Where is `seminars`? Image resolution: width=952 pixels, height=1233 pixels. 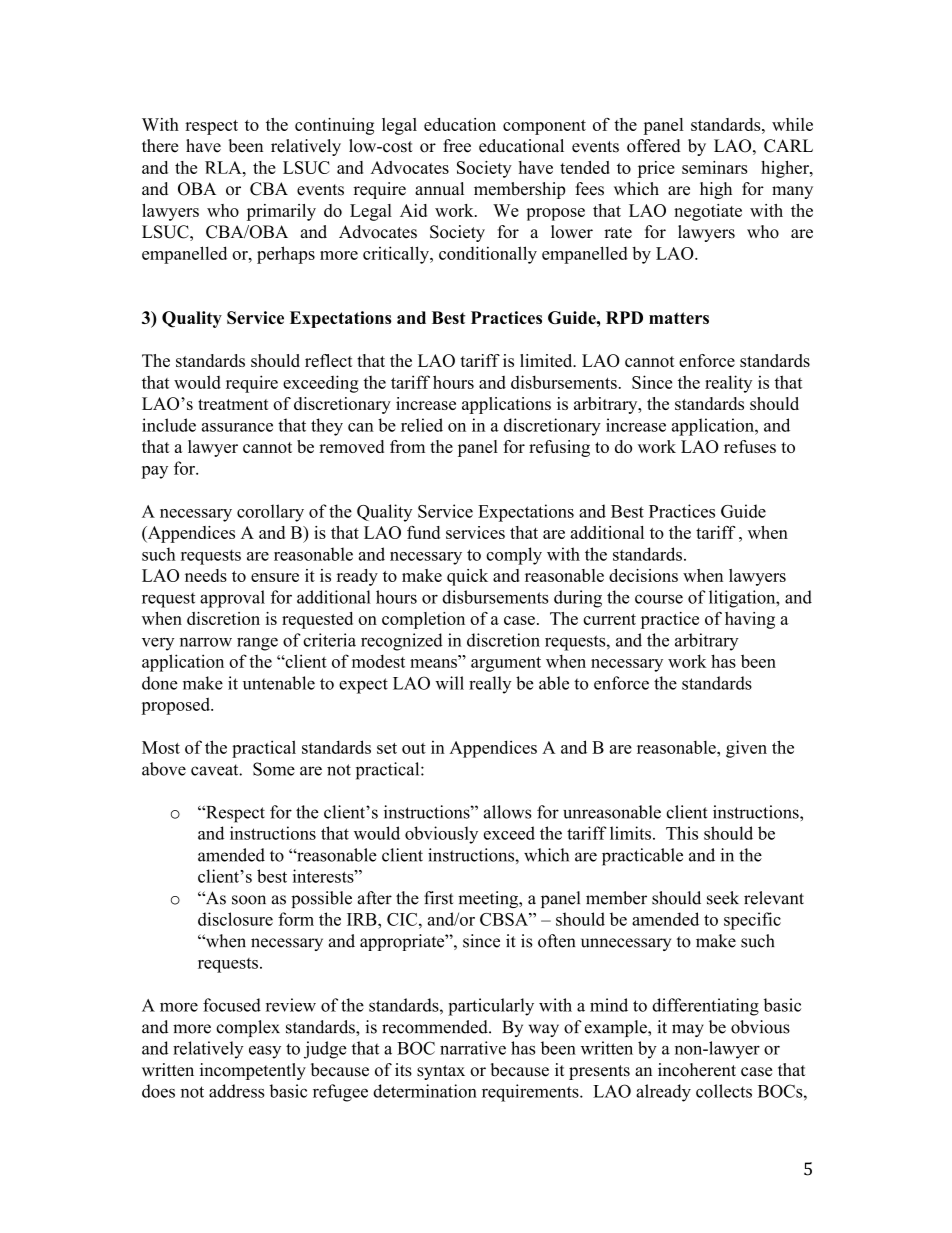 seminars is located at coordinates (715, 167).
